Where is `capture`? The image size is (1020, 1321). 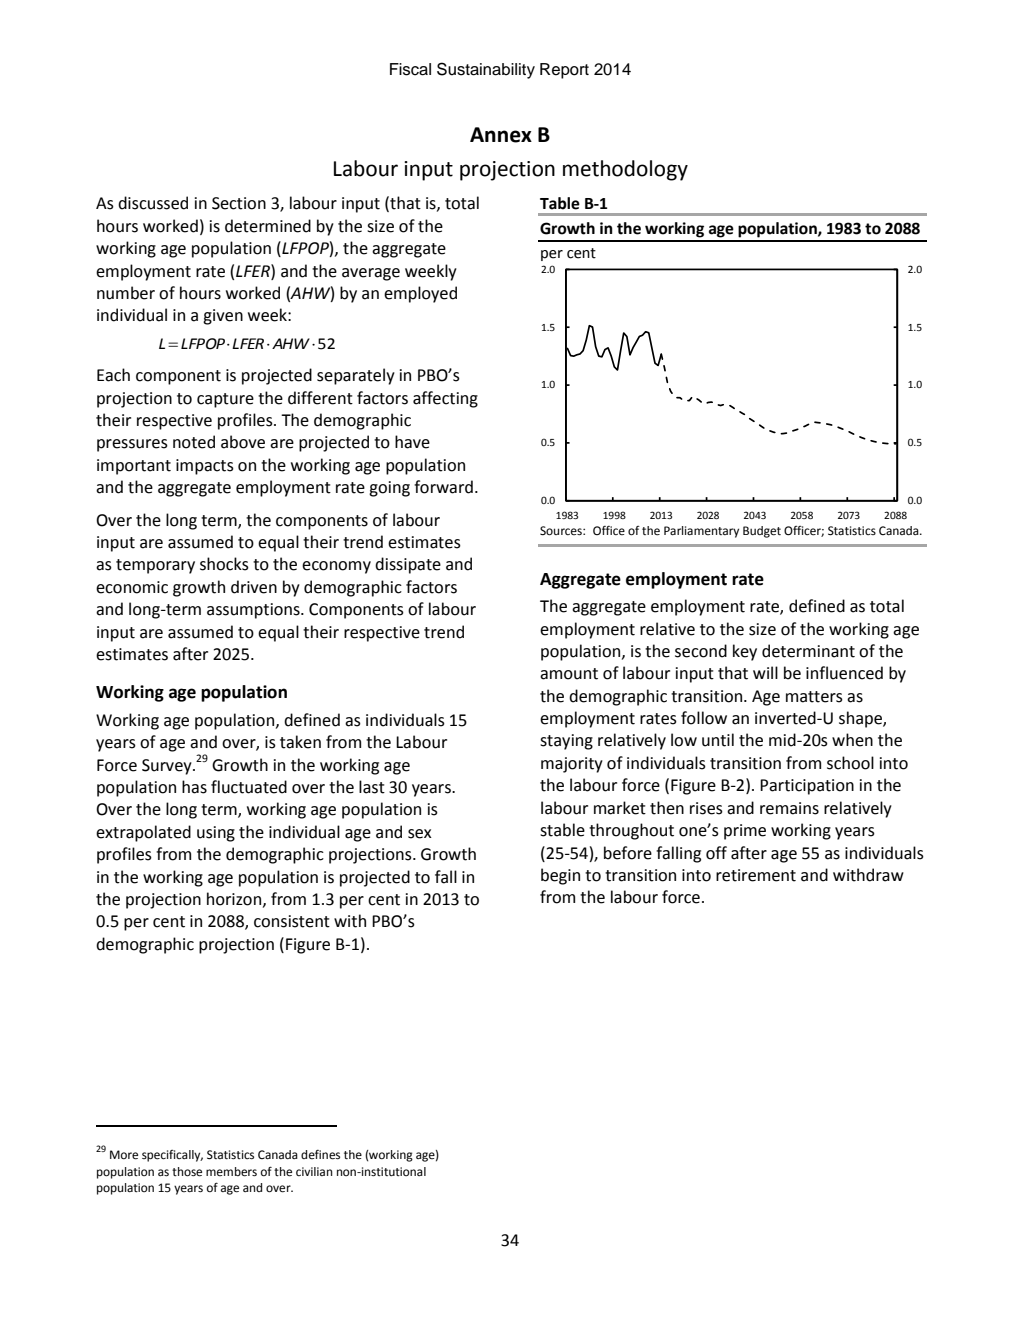
capture is located at coordinates (225, 400).
